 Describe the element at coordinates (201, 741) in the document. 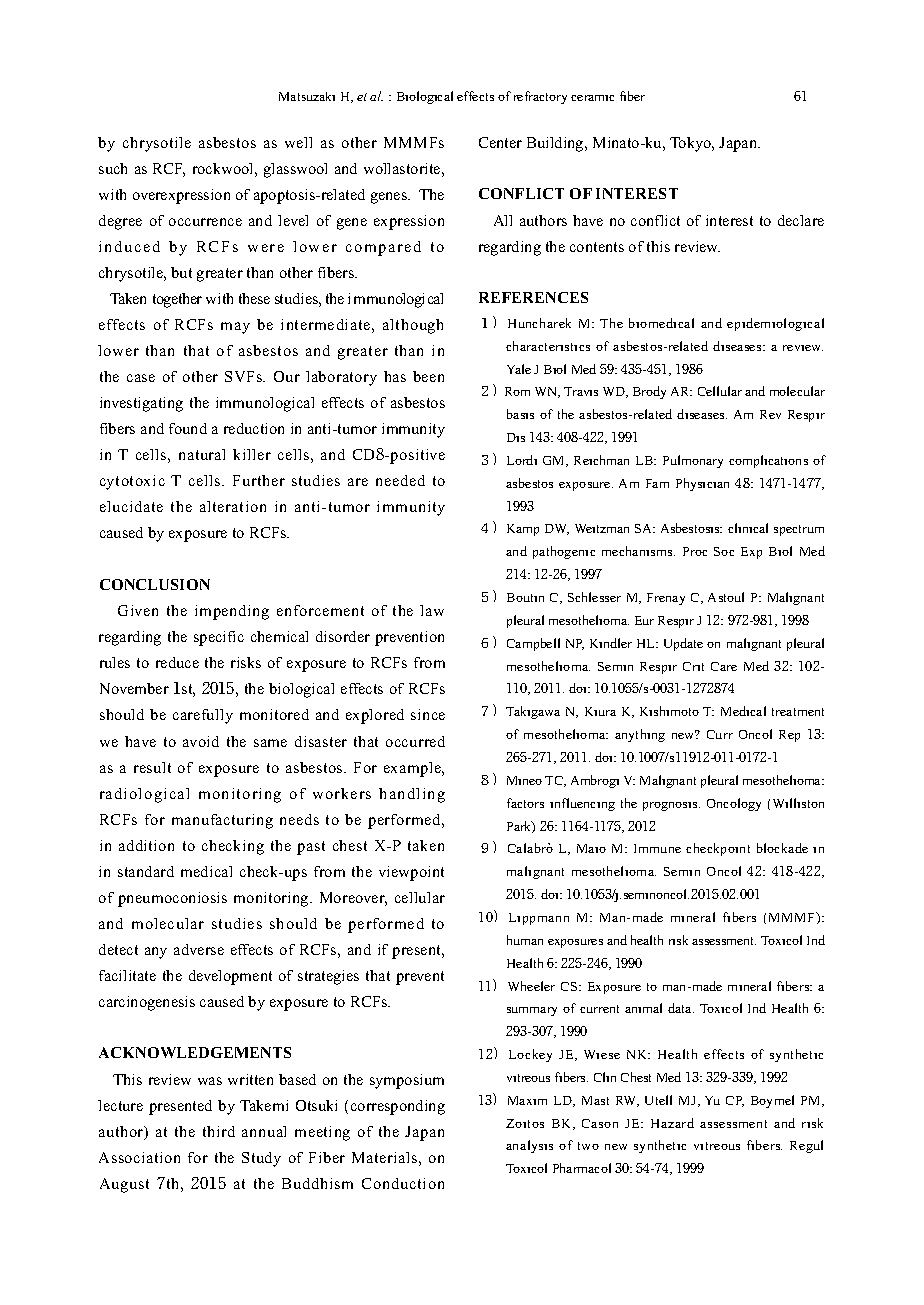

I see `avoid` at that location.
